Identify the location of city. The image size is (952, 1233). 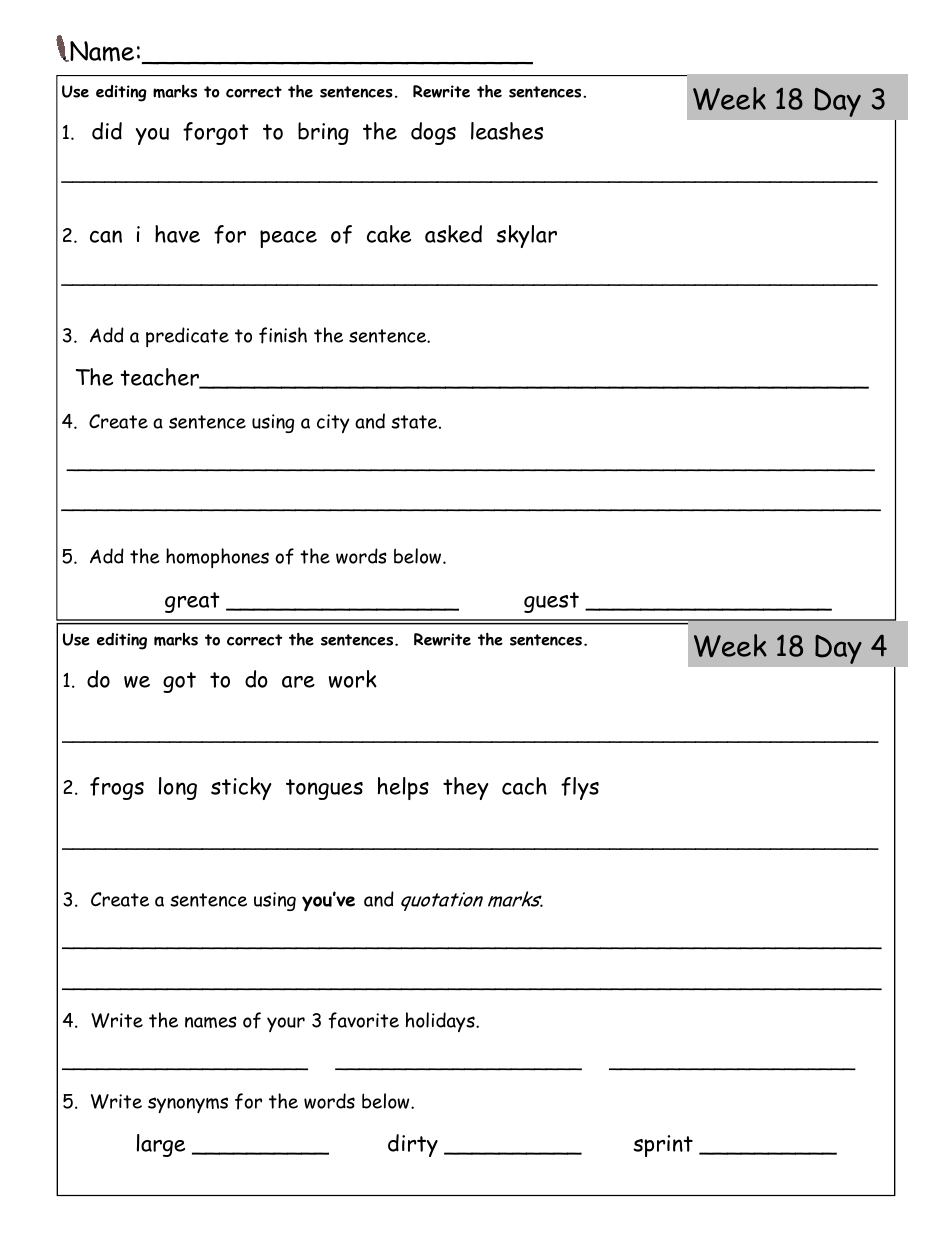
(333, 423).
